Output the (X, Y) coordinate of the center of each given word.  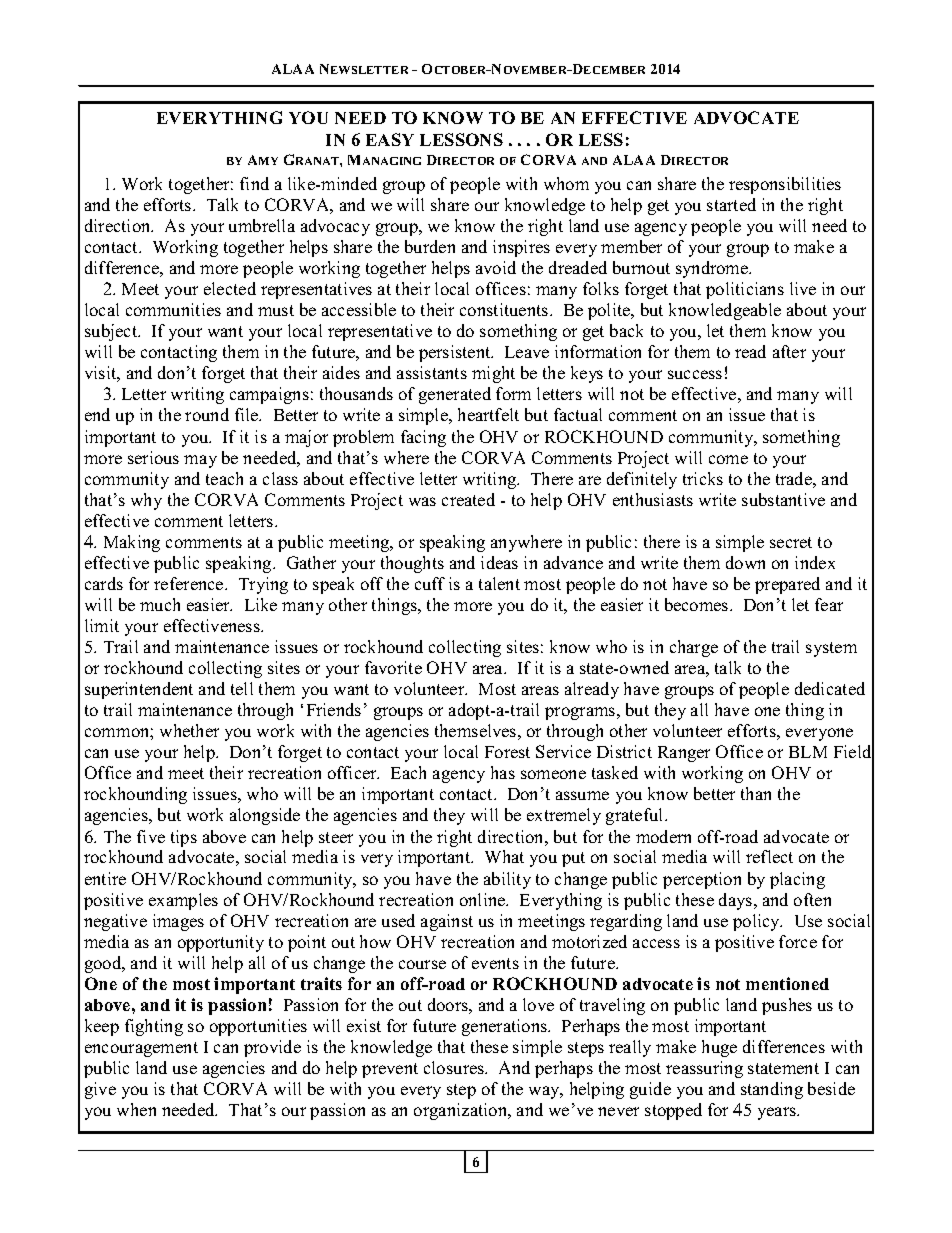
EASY (390, 139)
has (503, 772)
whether (189, 730)
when (136, 1109)
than (756, 793)
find (254, 183)
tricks (703, 478)
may (200, 461)
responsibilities (785, 185)
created (468, 499)
